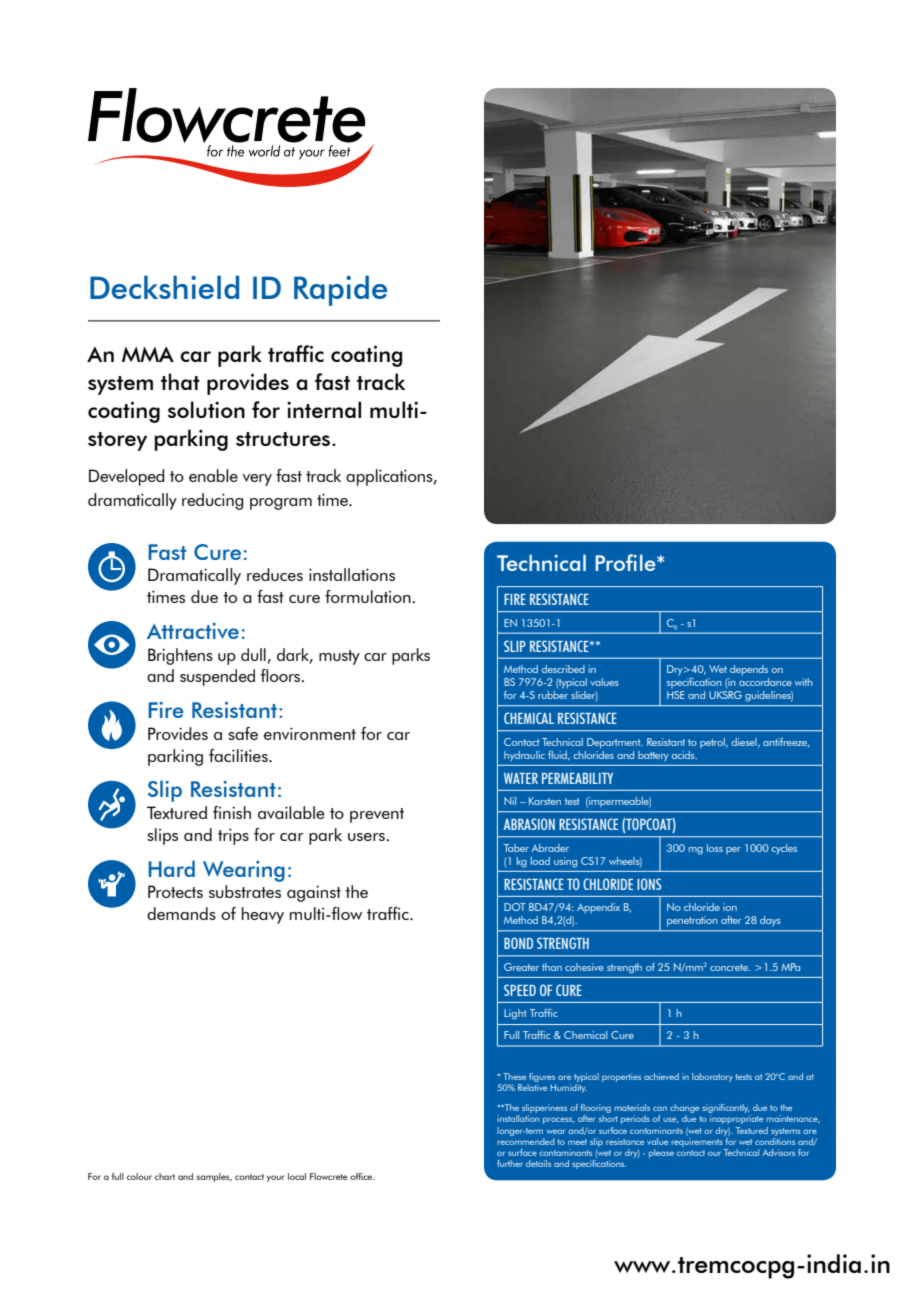 The image size is (924, 1308). I want to click on facilities, so click(239, 755).
